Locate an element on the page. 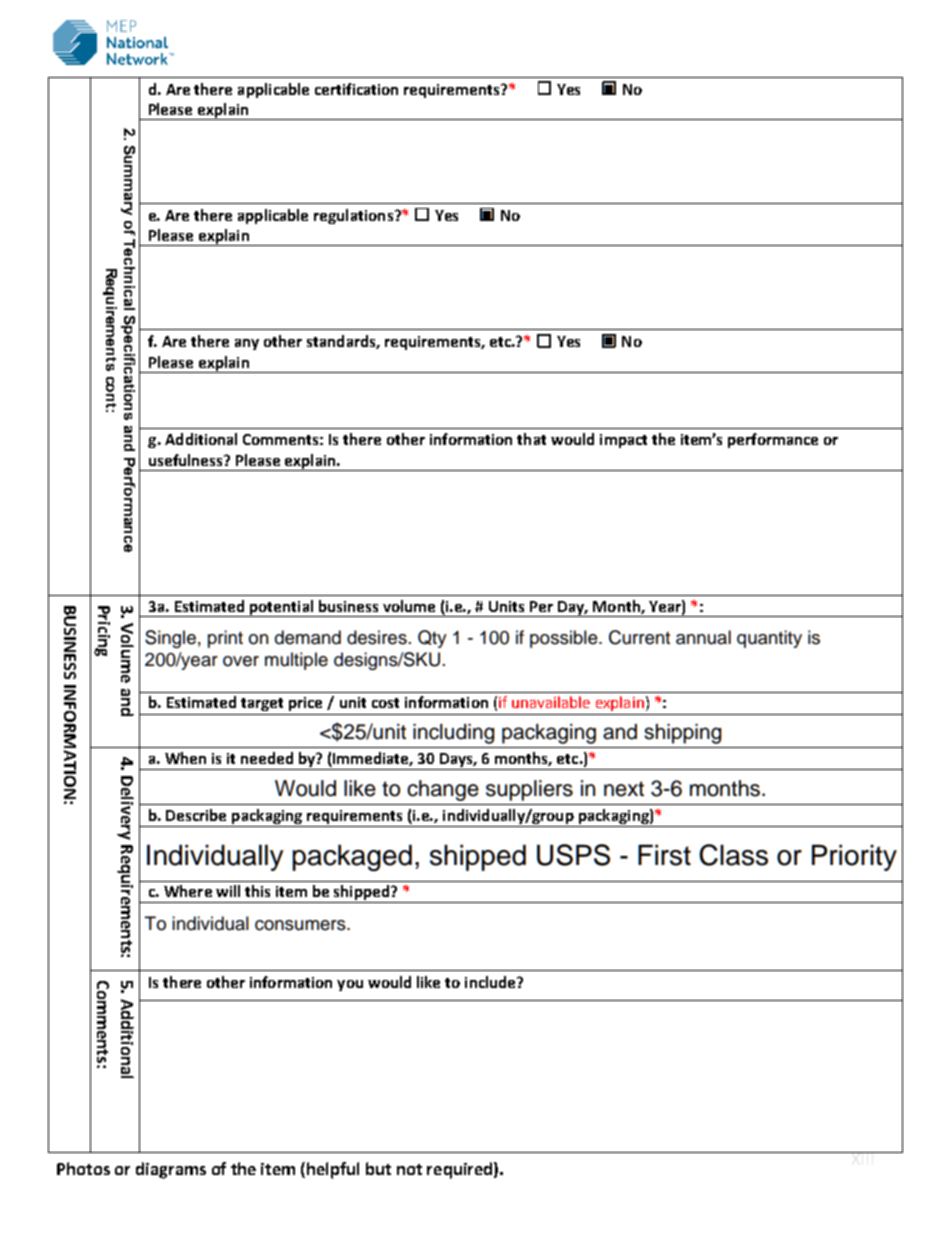 This page has width=952, height=1233. When is located at coordinates (185, 758).
